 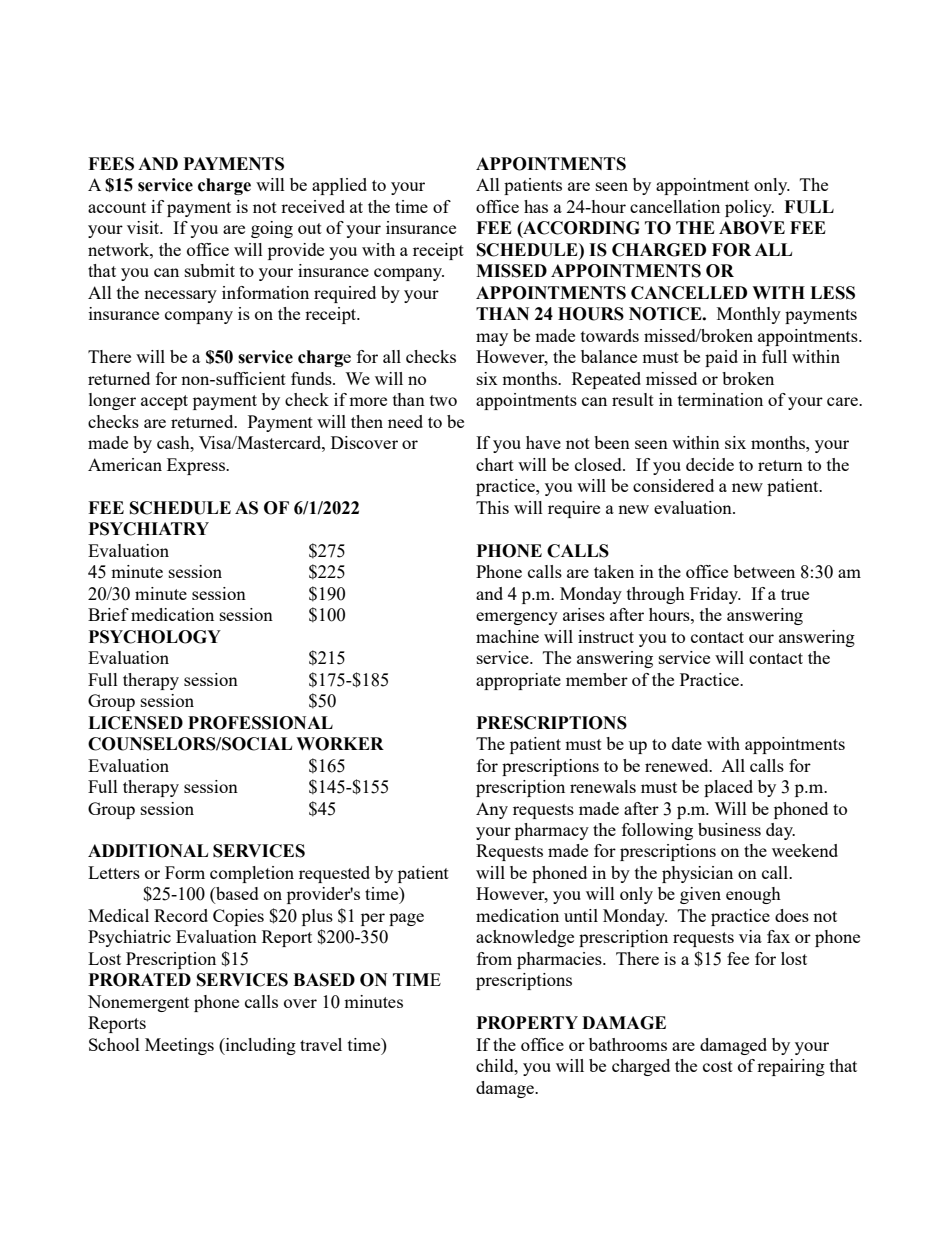 I want to click on Meetings, so click(x=179, y=1046).
